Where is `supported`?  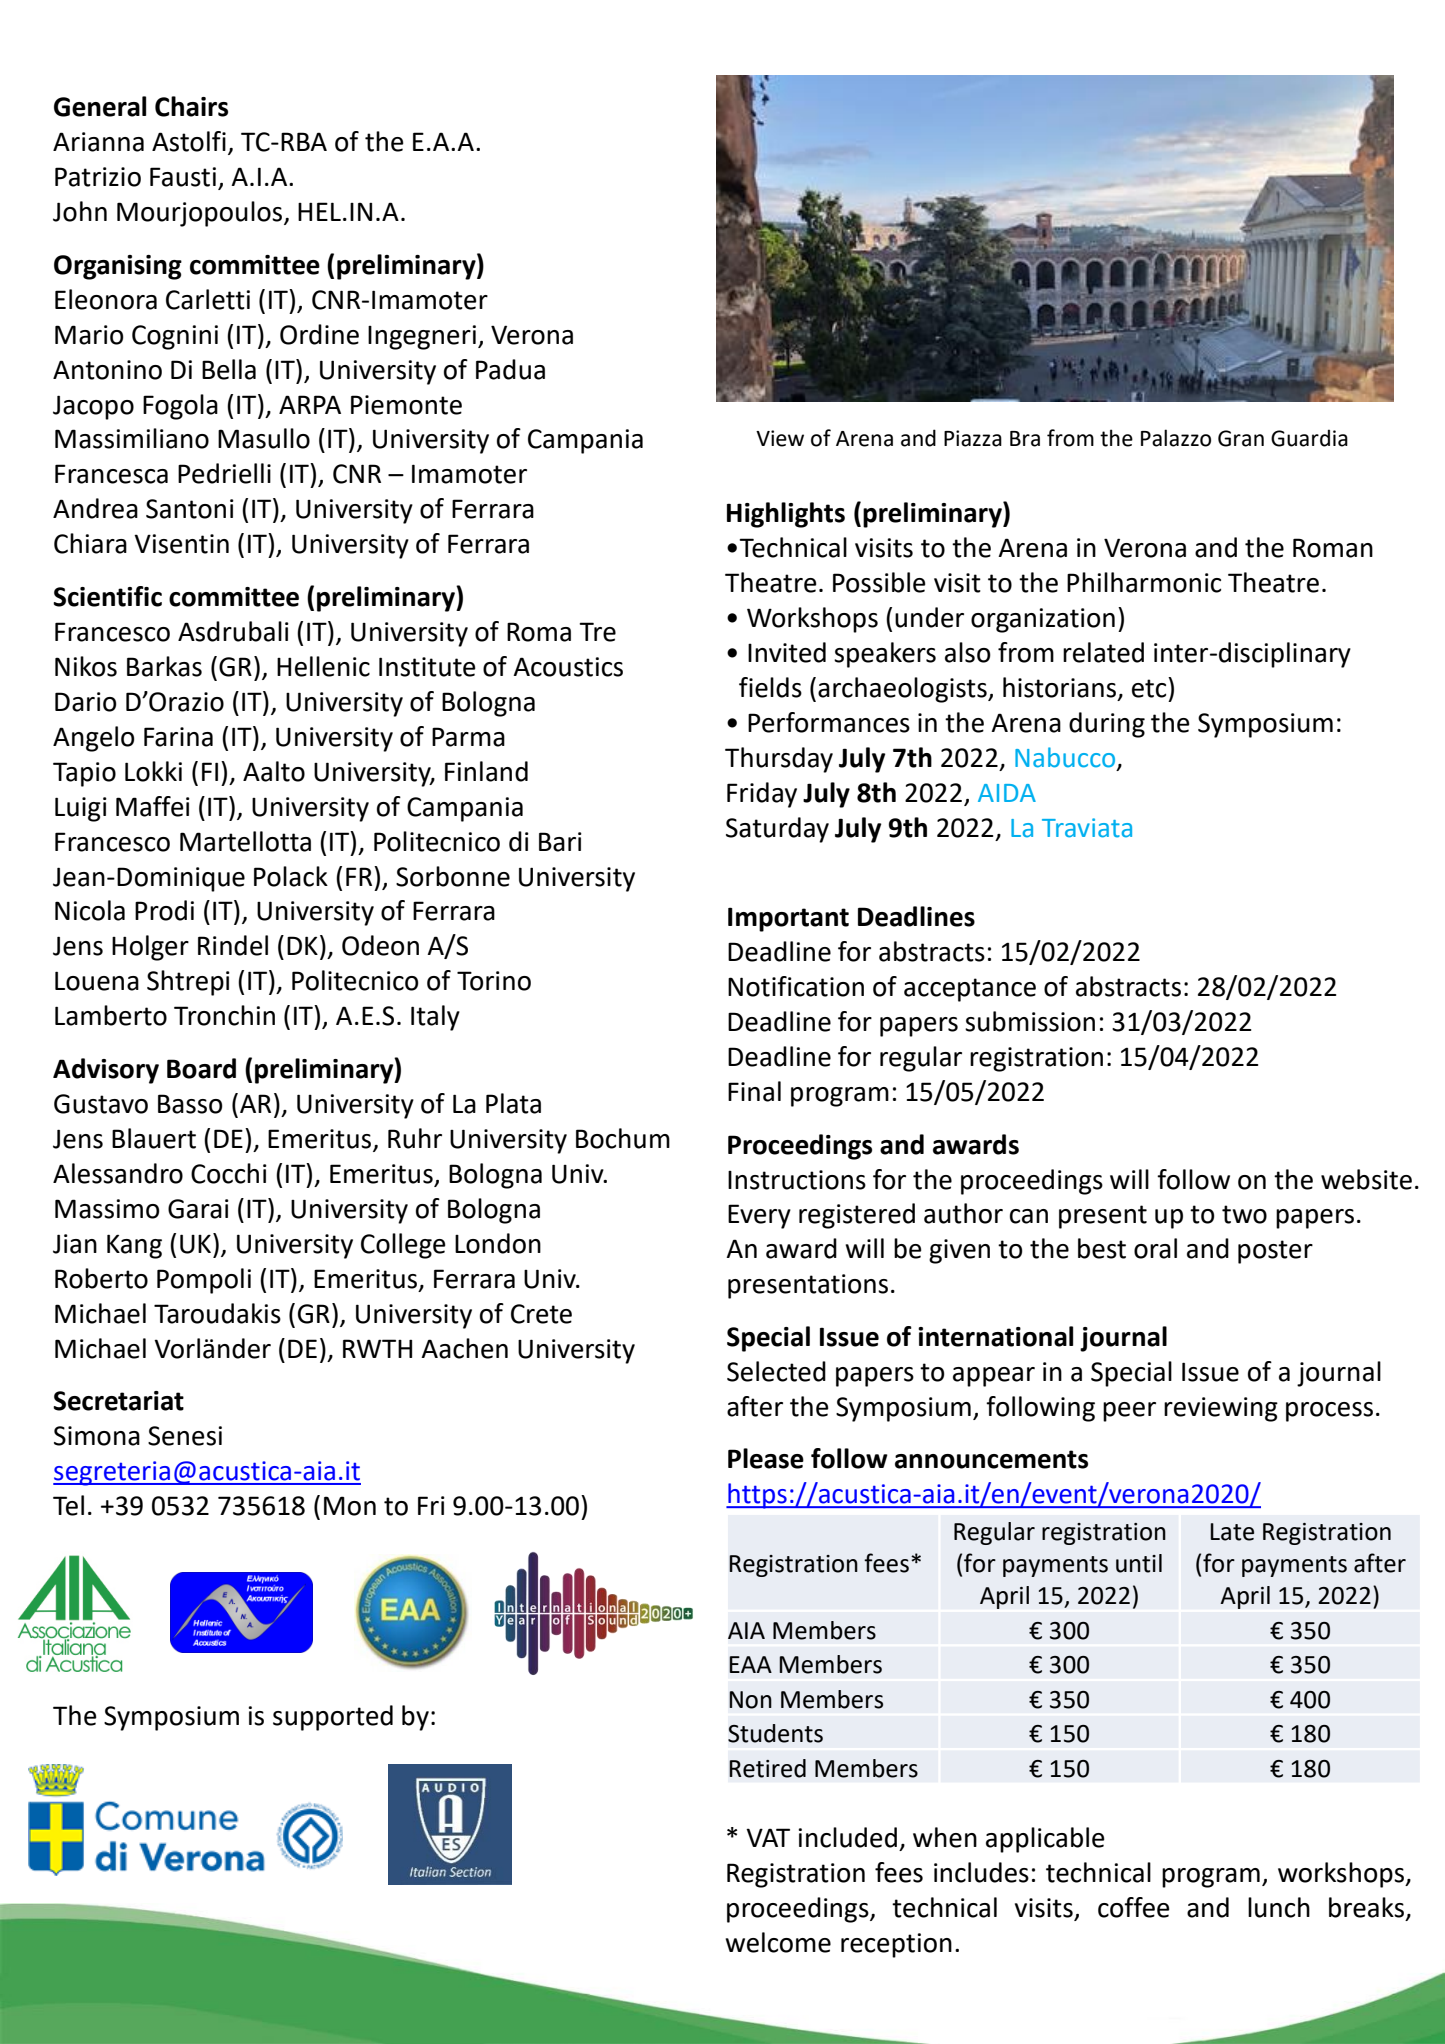 supported is located at coordinates (333, 1718).
